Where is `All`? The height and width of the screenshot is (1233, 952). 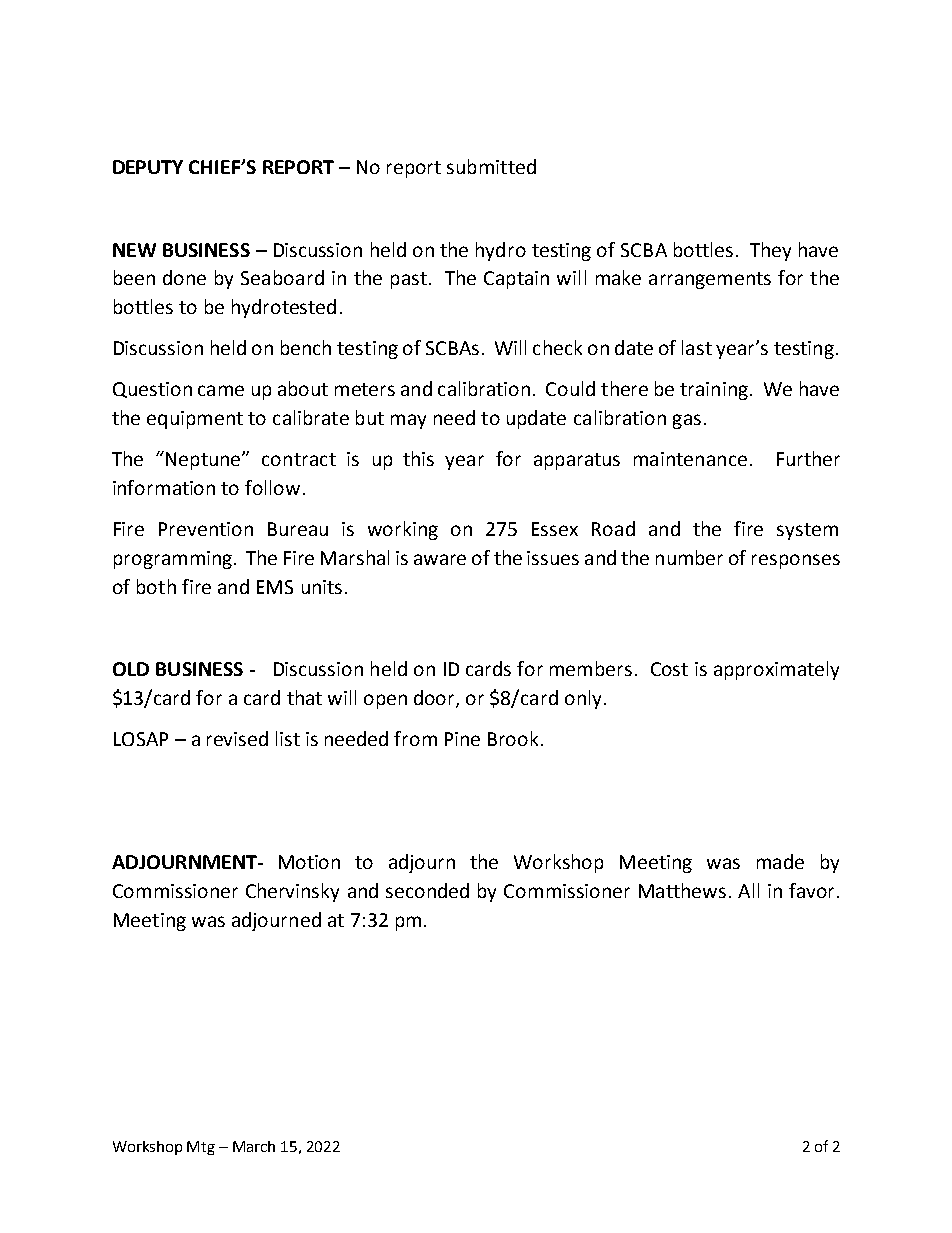 All is located at coordinates (748, 890).
